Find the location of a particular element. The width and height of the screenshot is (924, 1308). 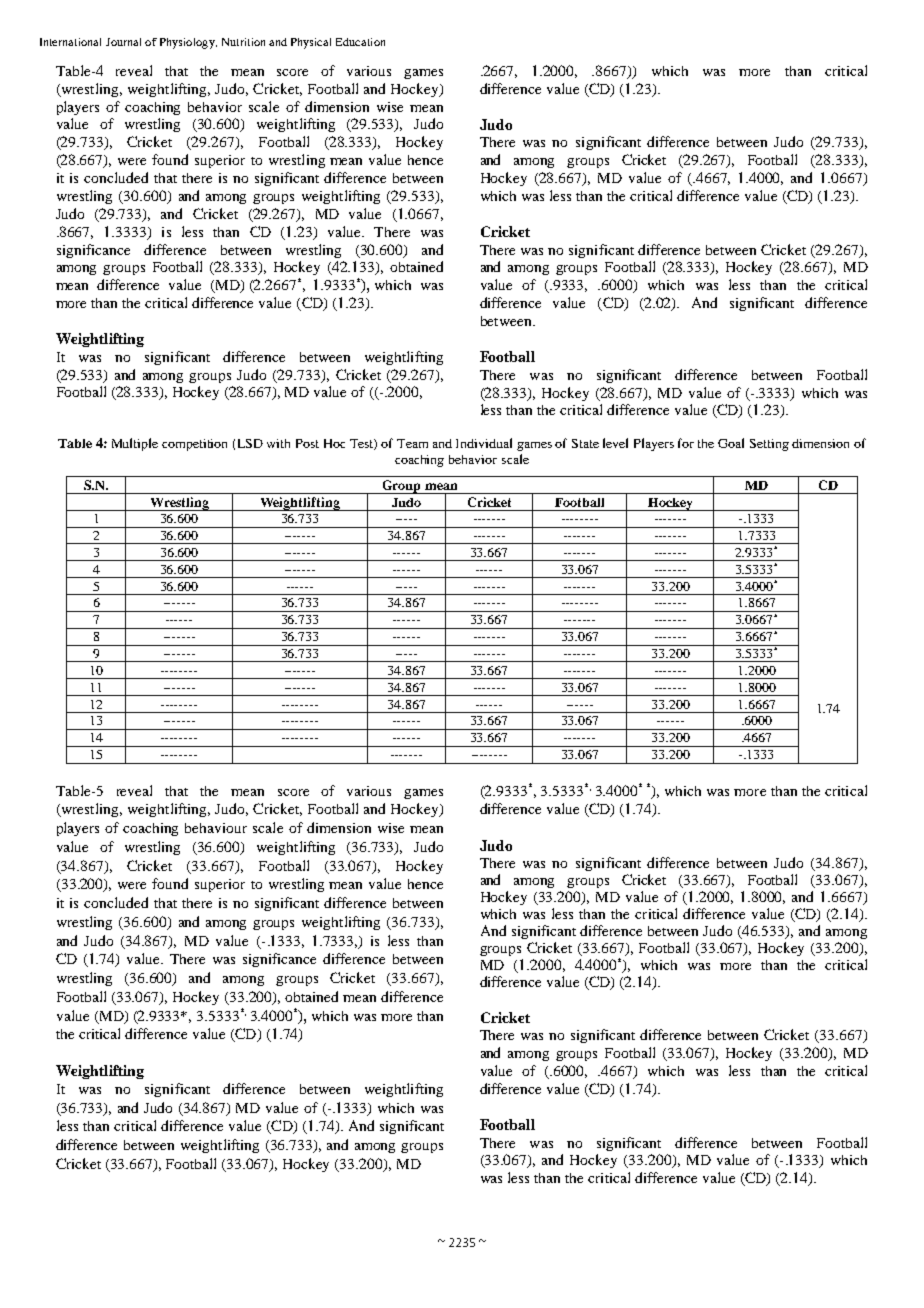

Setting is located at coordinates (769, 445).
